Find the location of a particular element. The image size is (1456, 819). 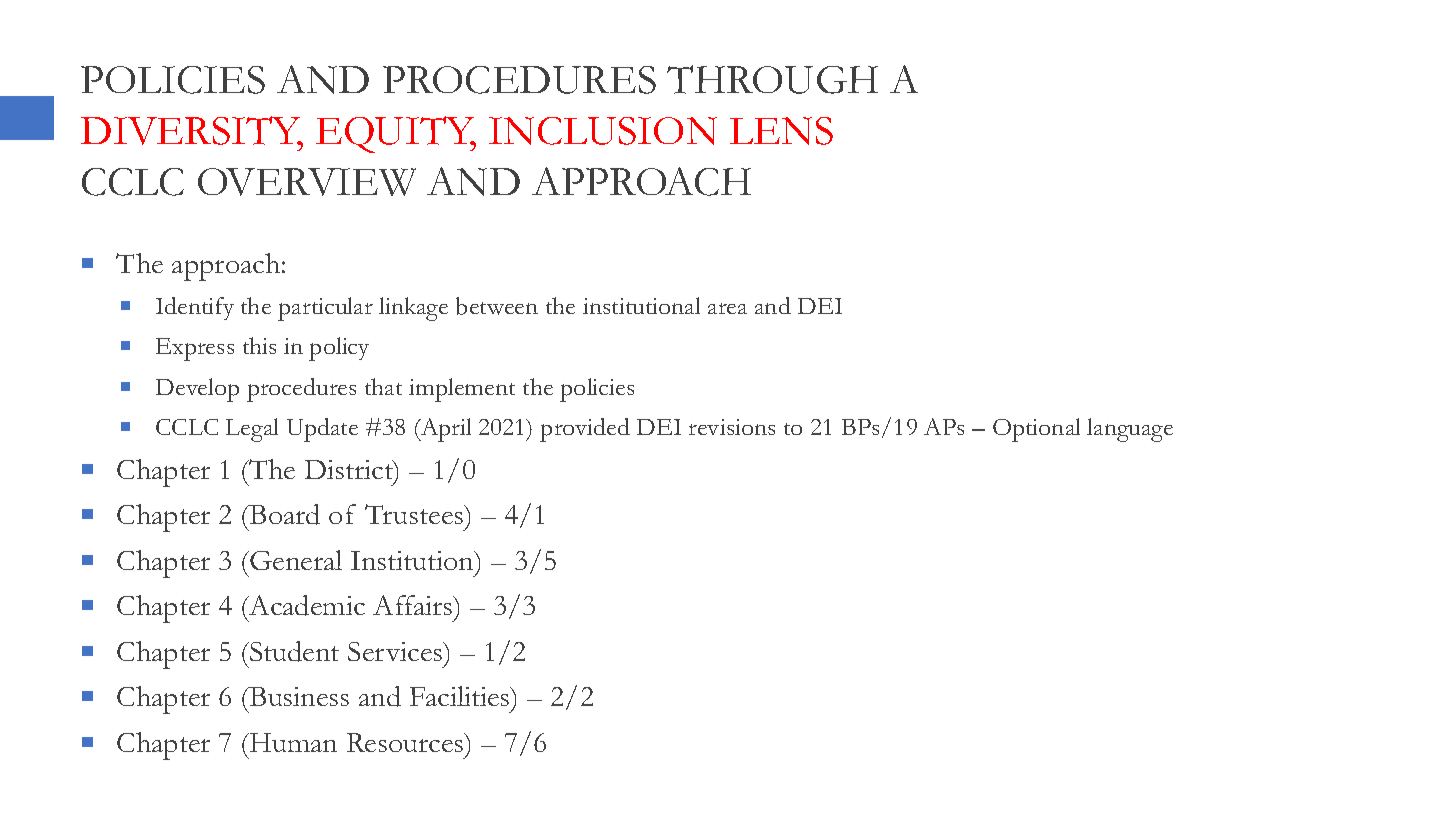

Resources is located at coordinates (406, 742).
